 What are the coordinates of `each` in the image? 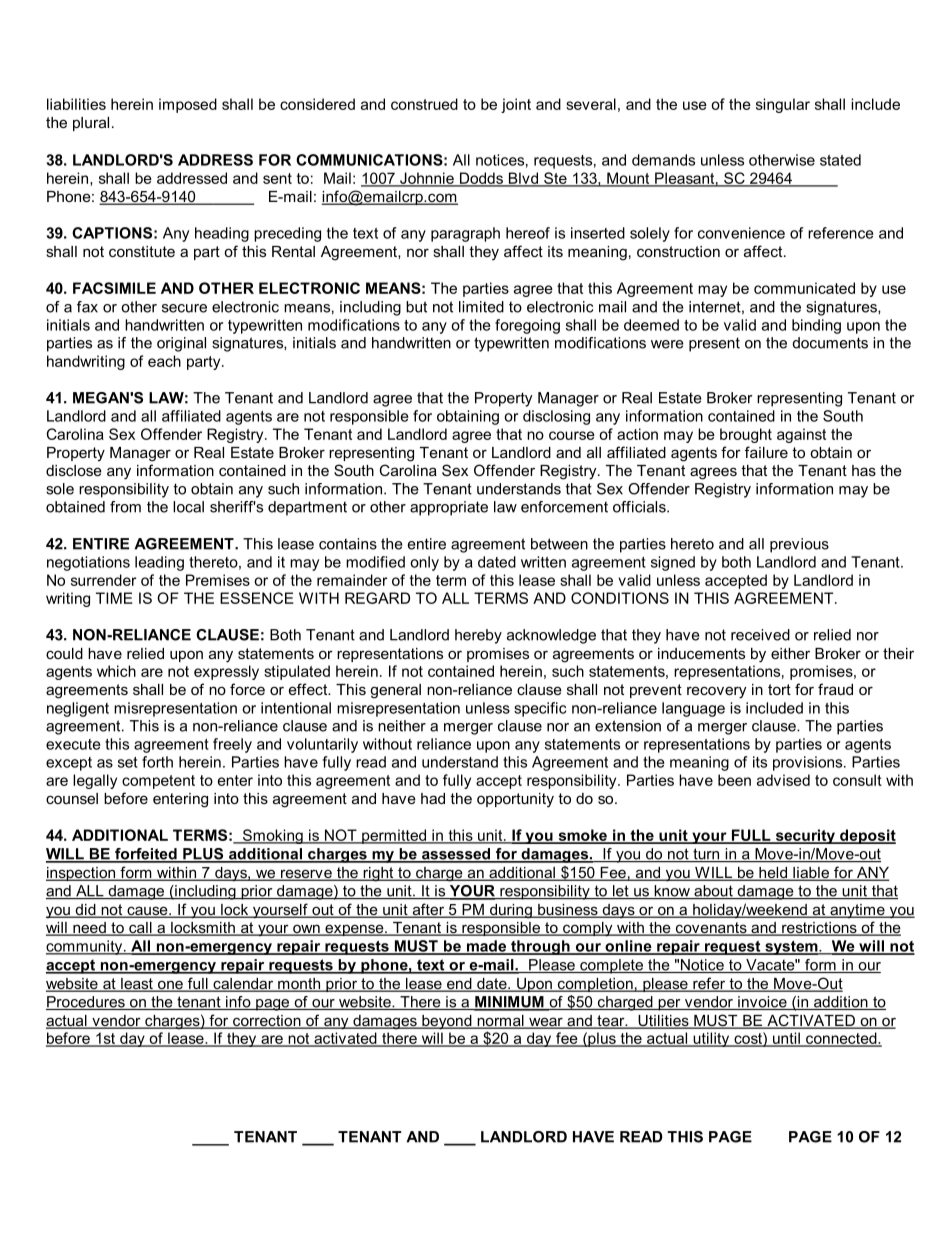 It's located at (164, 361).
